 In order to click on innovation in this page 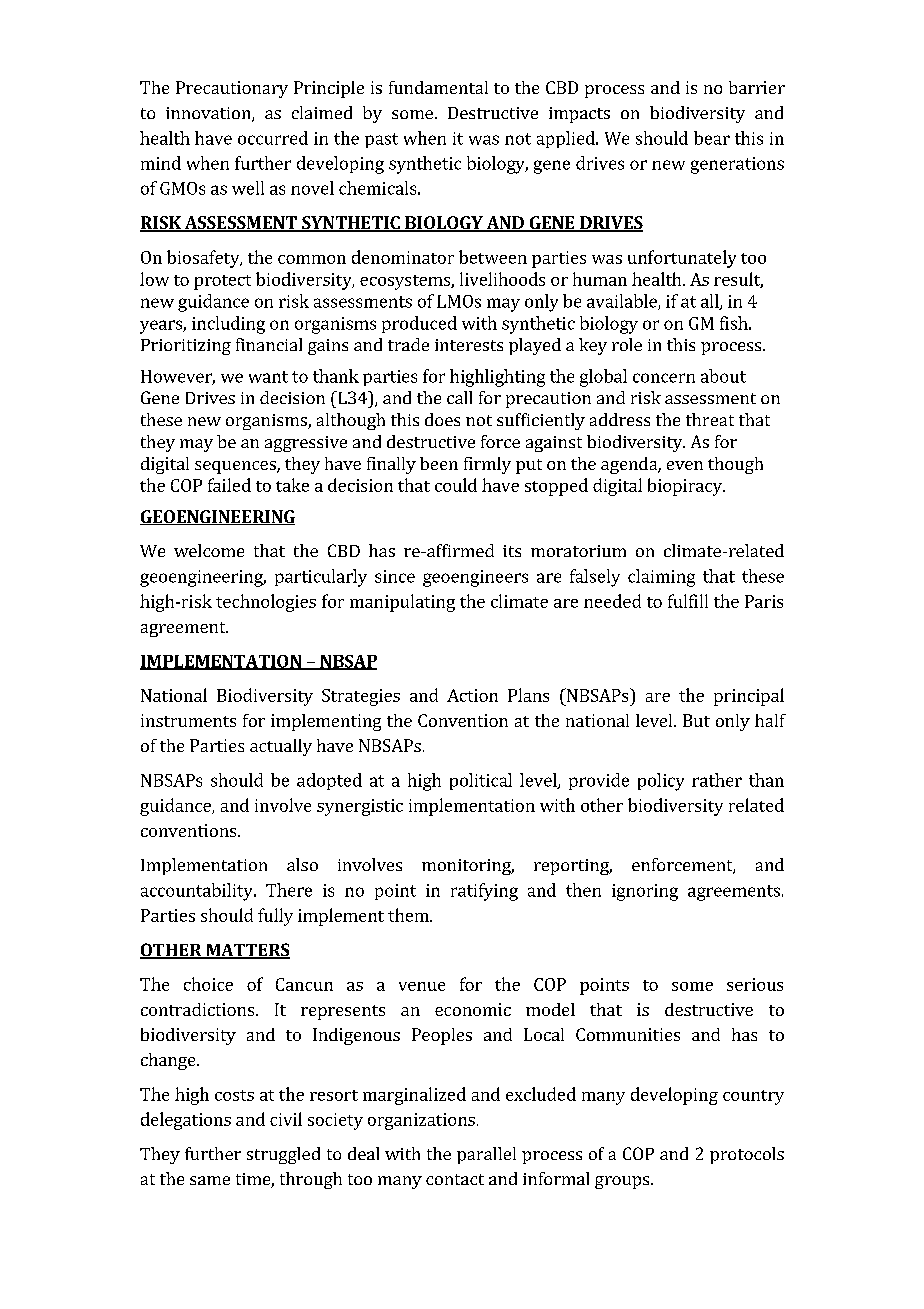, I will do `click(209, 114)`.
